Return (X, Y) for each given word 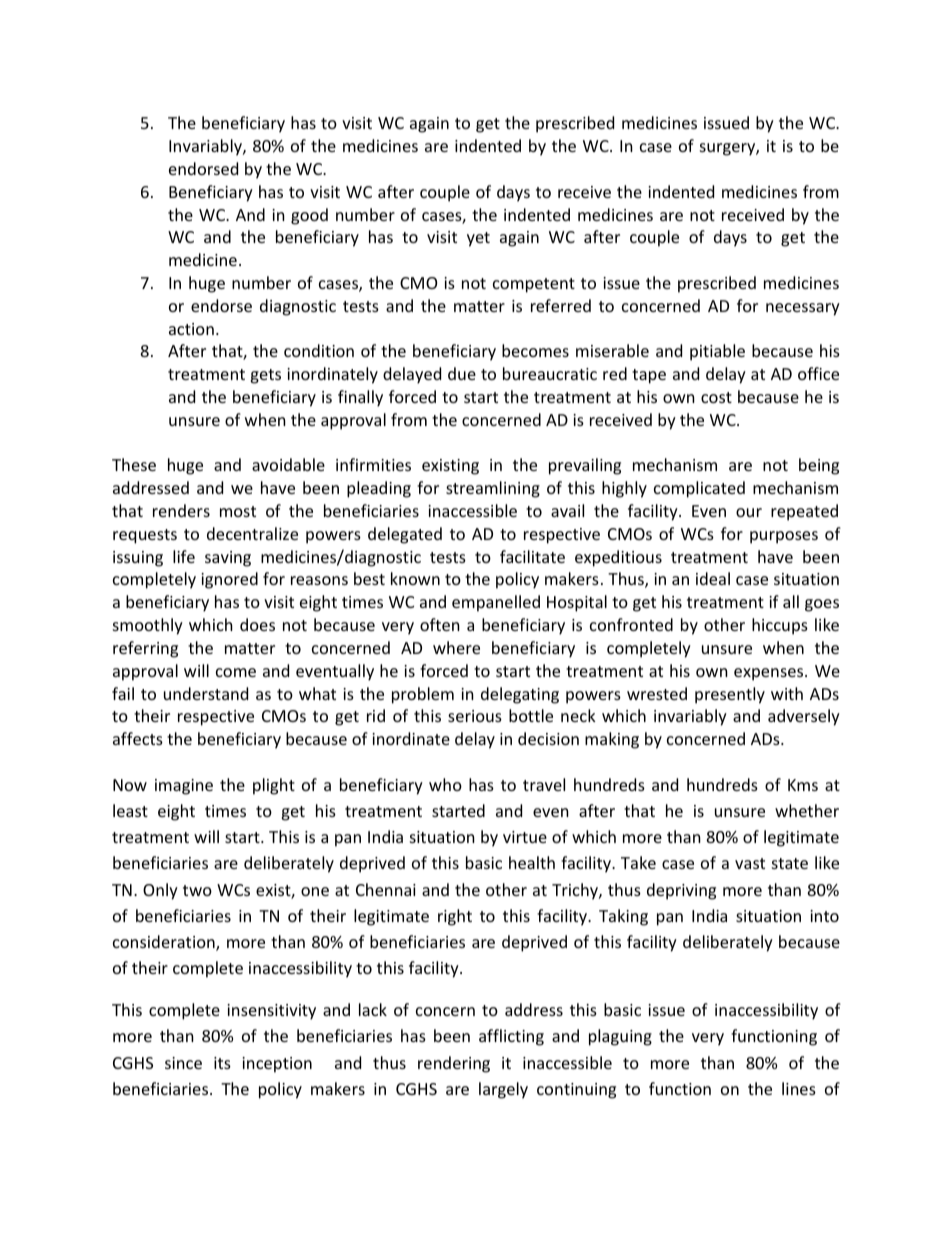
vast (750, 863)
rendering (454, 1064)
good (309, 216)
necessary (803, 309)
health (532, 862)
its (222, 1063)
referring (145, 649)
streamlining (493, 489)
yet (478, 239)
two (197, 890)
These (134, 464)
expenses (770, 674)
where (456, 647)
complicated (699, 489)
